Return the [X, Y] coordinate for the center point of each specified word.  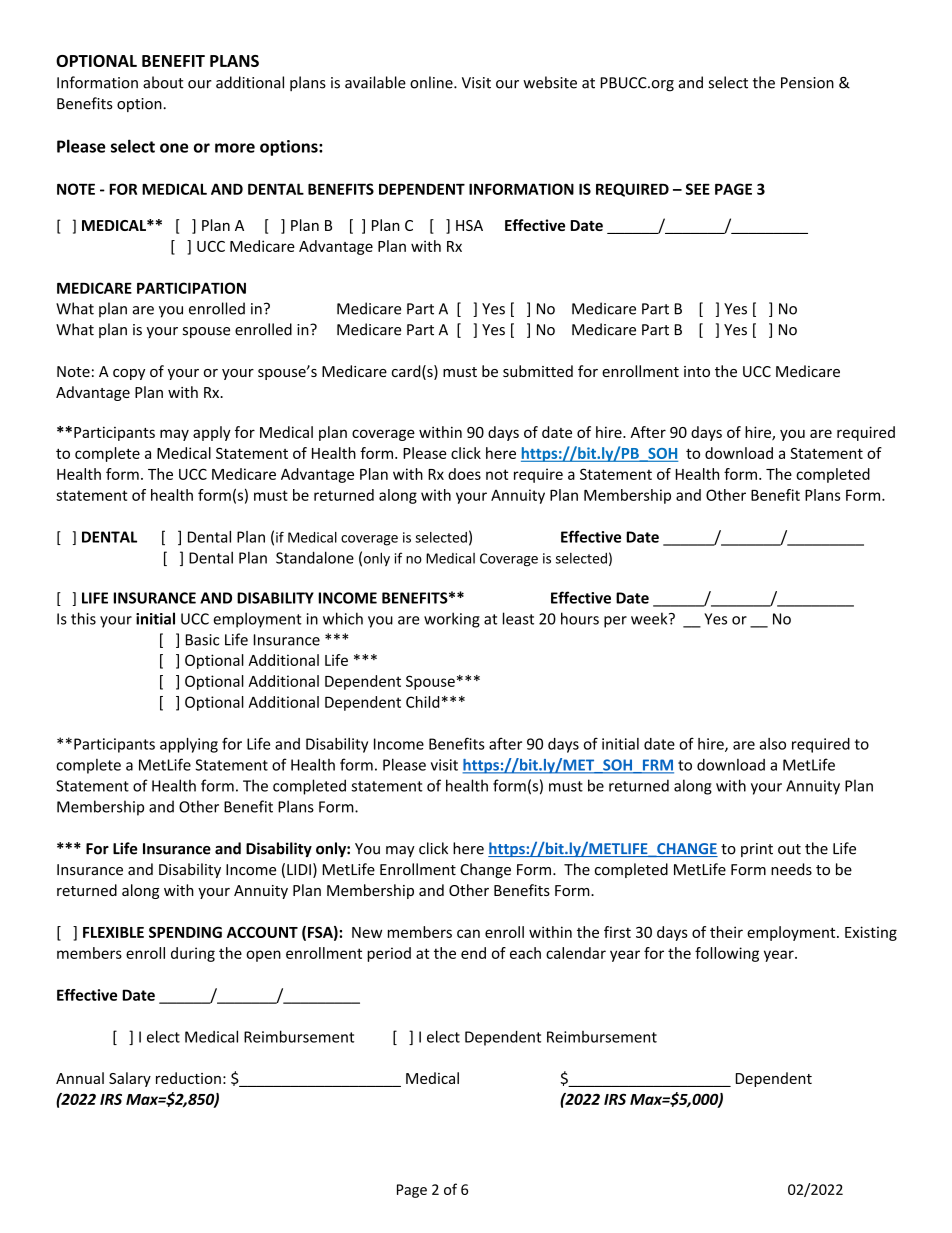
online [432, 82]
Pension [807, 83]
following [727, 954]
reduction [188, 1078]
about [163, 82]
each [525, 953]
